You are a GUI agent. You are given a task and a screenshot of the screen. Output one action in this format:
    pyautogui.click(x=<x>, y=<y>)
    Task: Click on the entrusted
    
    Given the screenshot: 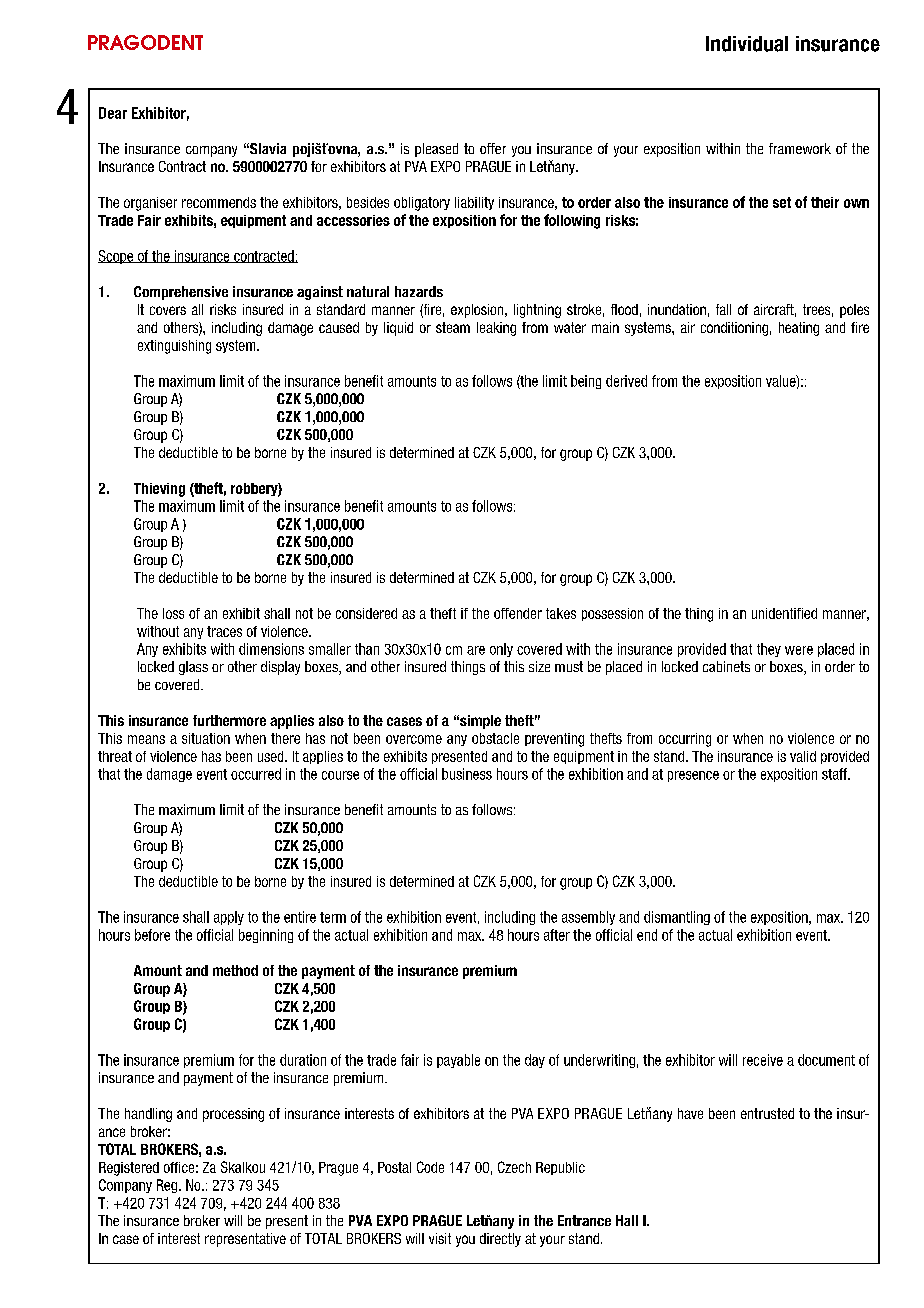 What is the action you would take?
    pyautogui.click(x=767, y=1113)
